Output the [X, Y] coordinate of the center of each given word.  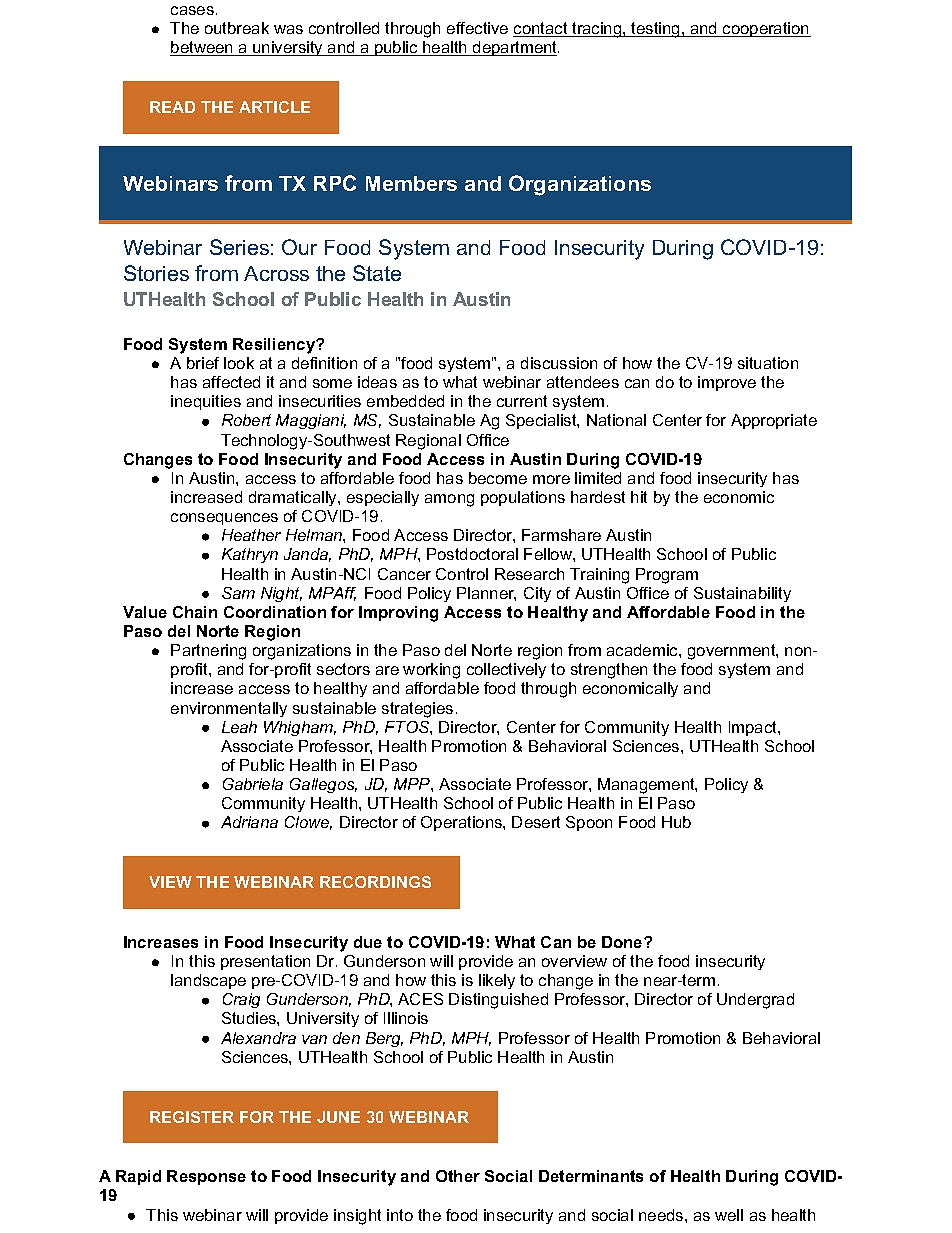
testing [656, 30]
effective [477, 28]
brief [203, 363]
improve [727, 383]
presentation [265, 962]
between [202, 48]
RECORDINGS [375, 882]
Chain [195, 612]
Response [206, 1177]
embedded [405, 401]
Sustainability [742, 594]
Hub [676, 822]
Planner [486, 594]
